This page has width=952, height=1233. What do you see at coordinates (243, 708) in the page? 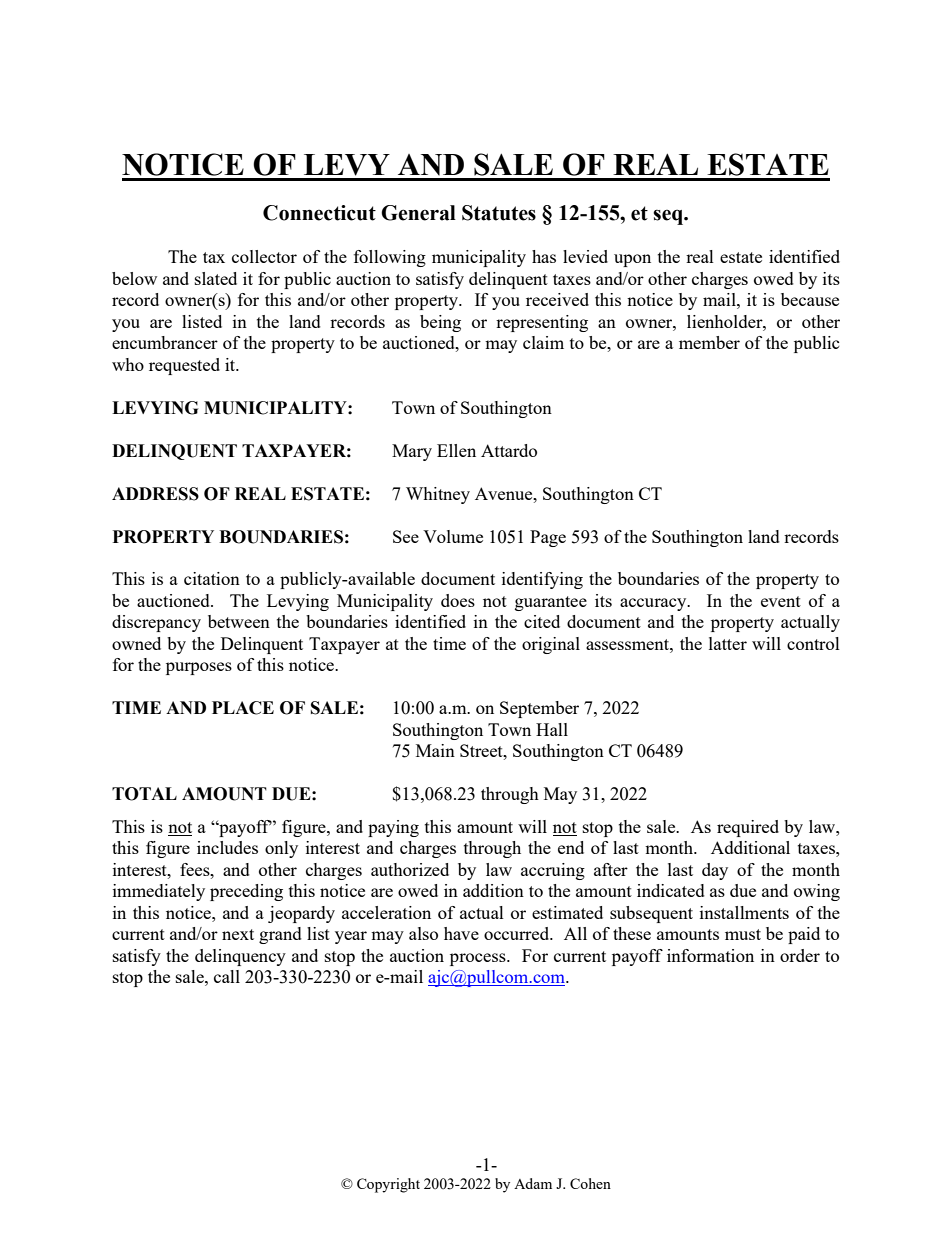
I see `PLACE` at bounding box center [243, 708].
